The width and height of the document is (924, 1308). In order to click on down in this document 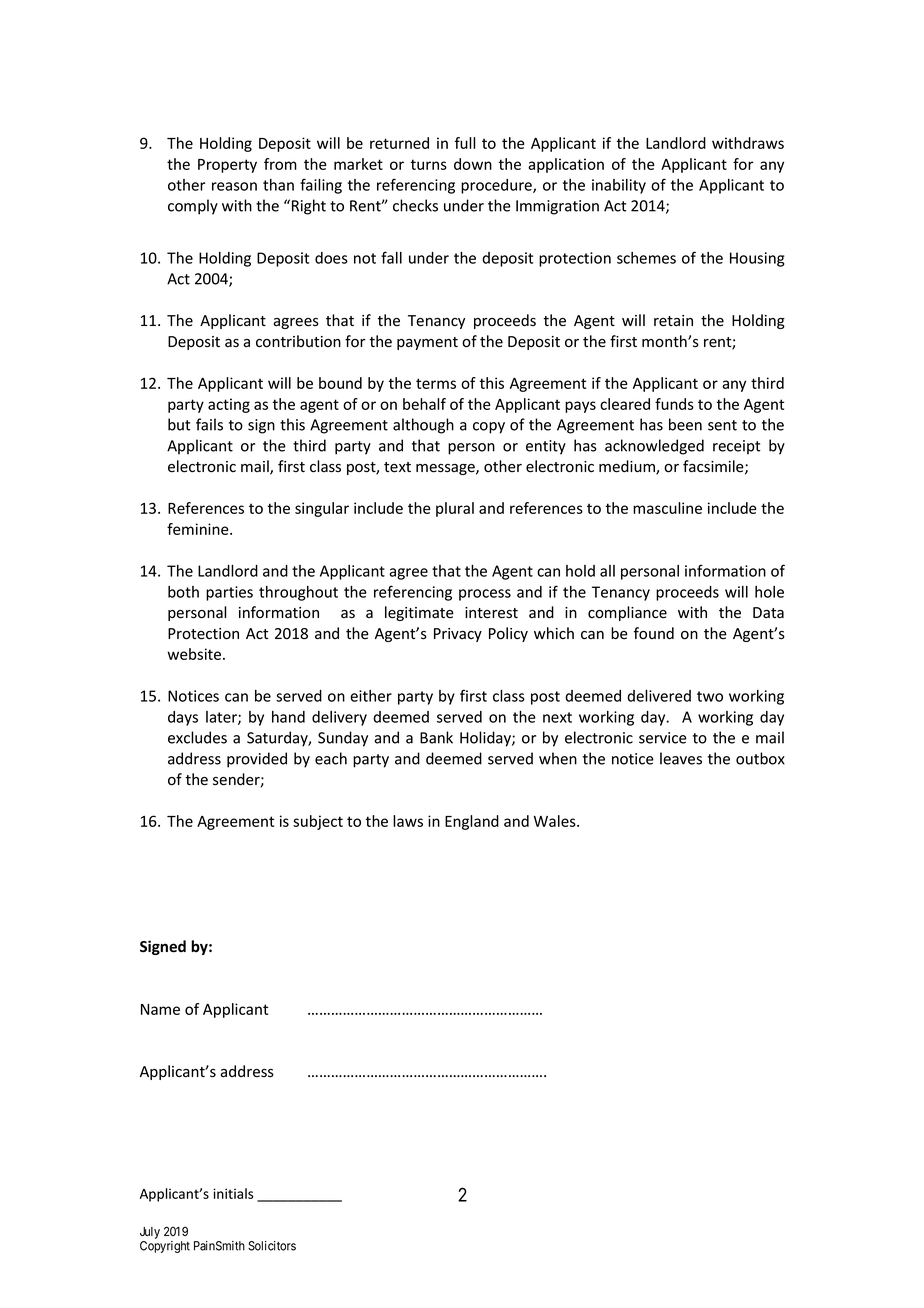, I will do `click(473, 164)`.
